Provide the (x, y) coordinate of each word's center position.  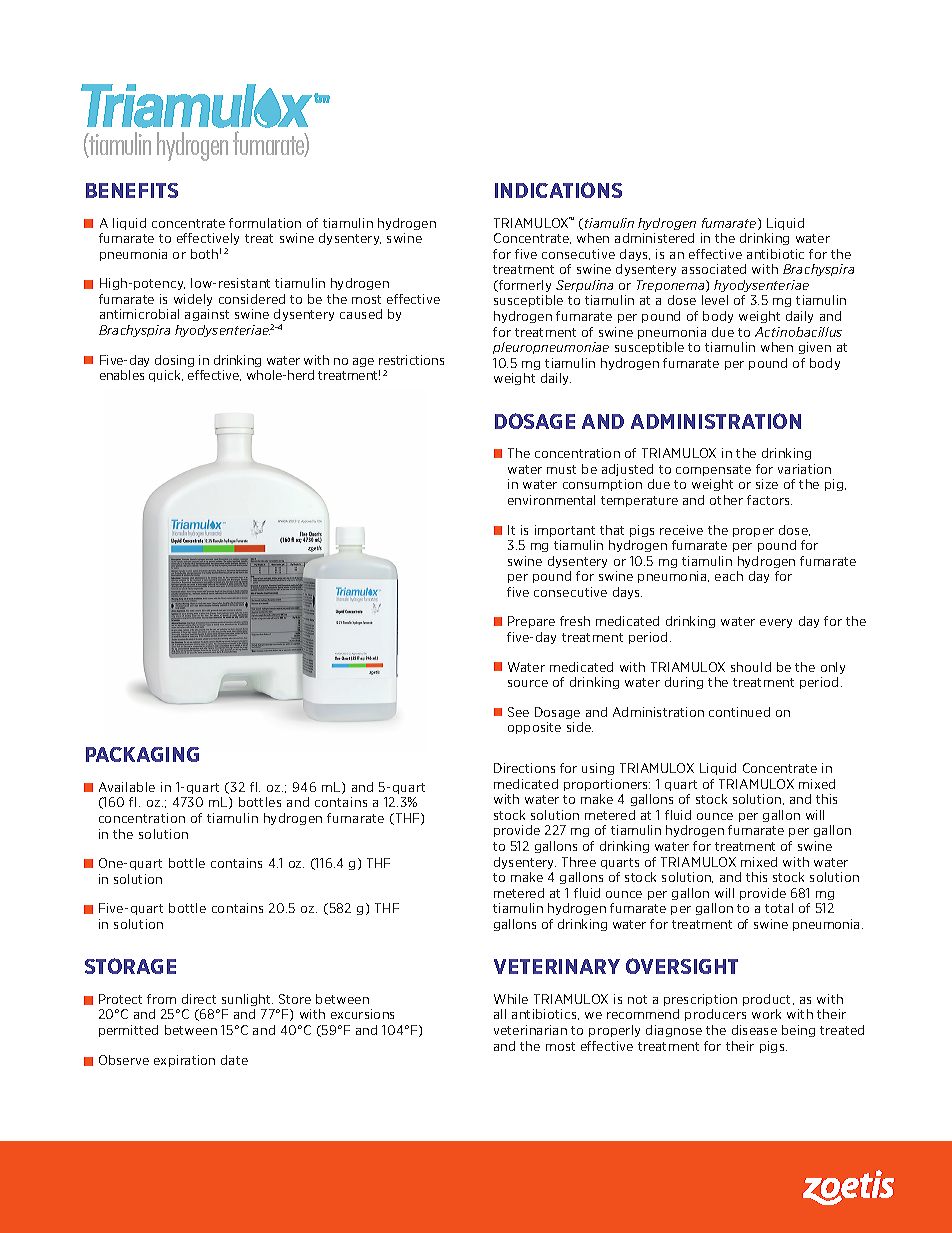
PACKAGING (142, 754)
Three (579, 862)
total (779, 908)
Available (127, 787)
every (776, 623)
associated (714, 269)
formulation (265, 223)
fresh (575, 621)
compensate (713, 470)
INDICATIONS (558, 190)
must (561, 469)
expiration (184, 1061)
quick (166, 376)
